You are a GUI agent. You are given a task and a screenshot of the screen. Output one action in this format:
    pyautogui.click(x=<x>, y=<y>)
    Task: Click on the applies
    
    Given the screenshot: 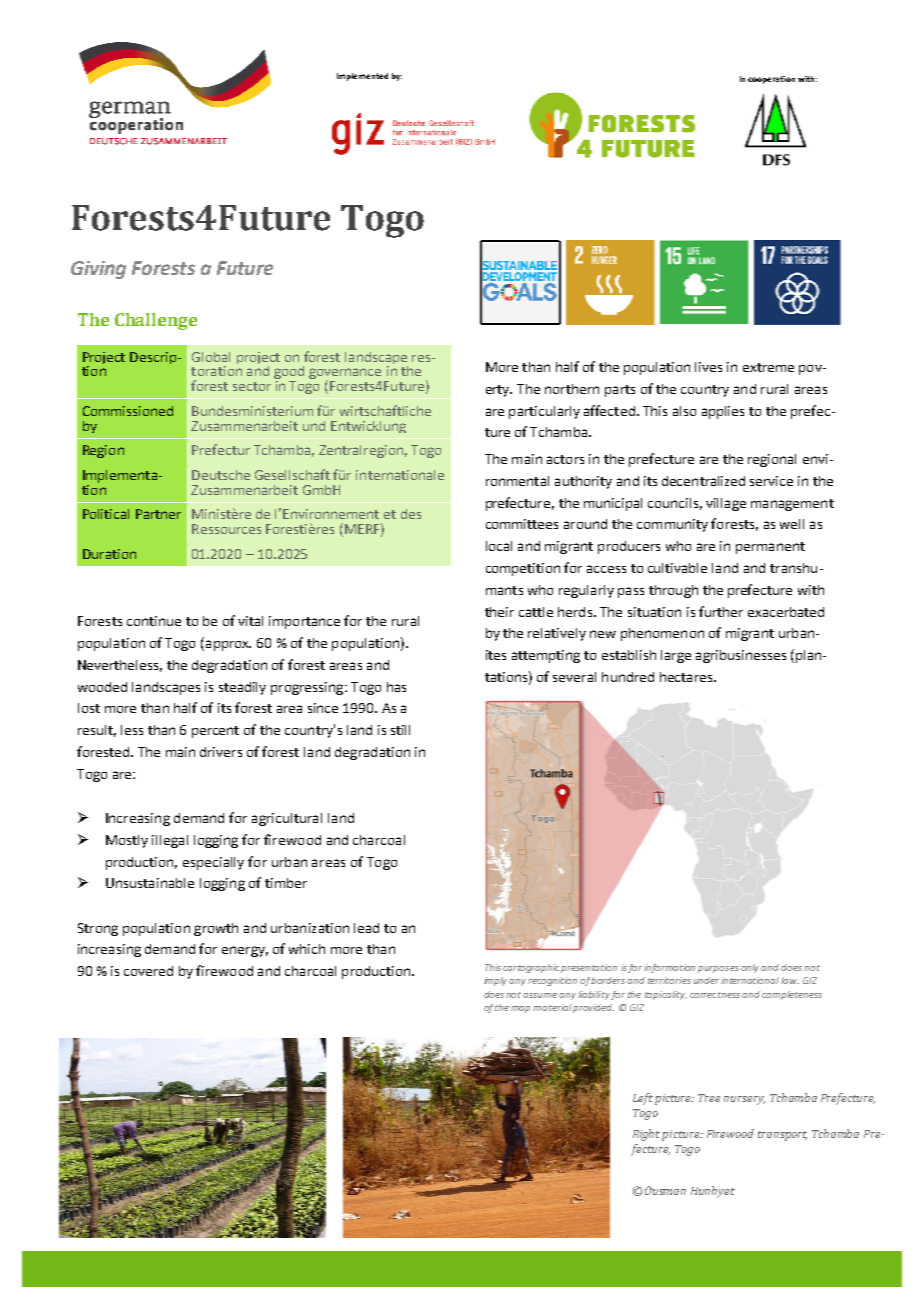 What is the action you would take?
    pyautogui.click(x=723, y=412)
